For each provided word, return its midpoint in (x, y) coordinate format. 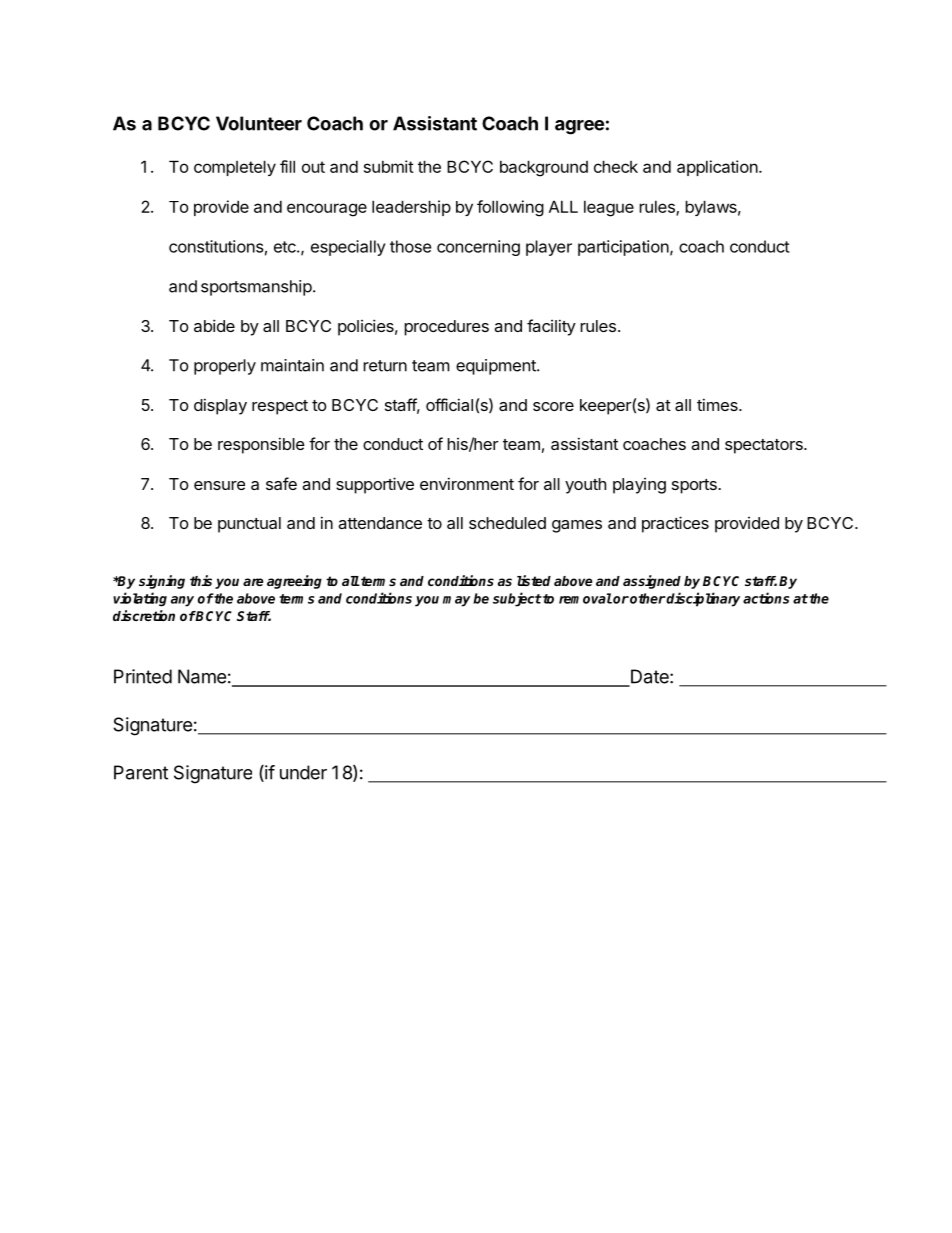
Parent (141, 772)
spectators (765, 446)
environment (467, 483)
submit (389, 166)
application (717, 168)
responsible (261, 445)
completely (235, 168)
